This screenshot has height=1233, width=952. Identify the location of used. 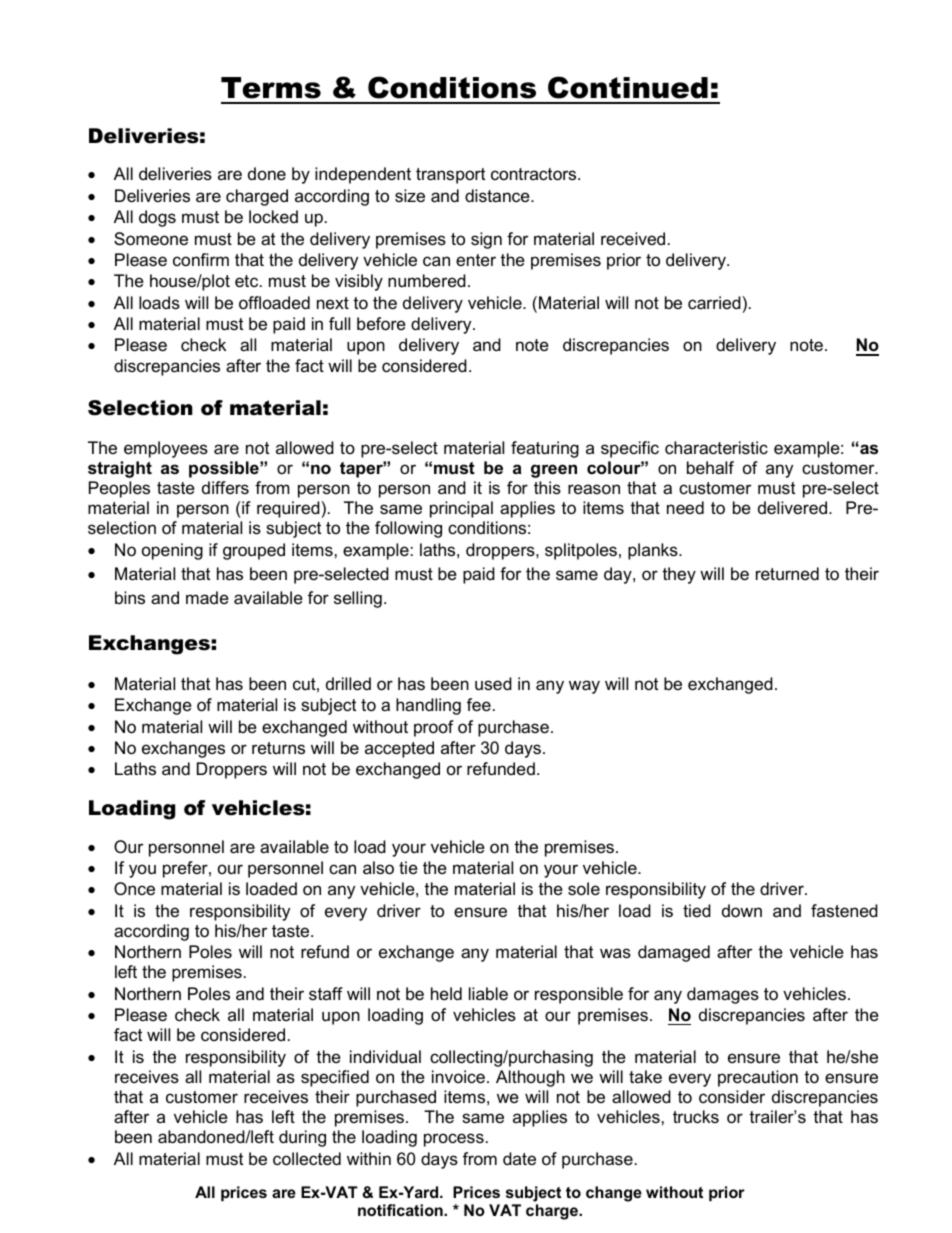
(493, 684).
